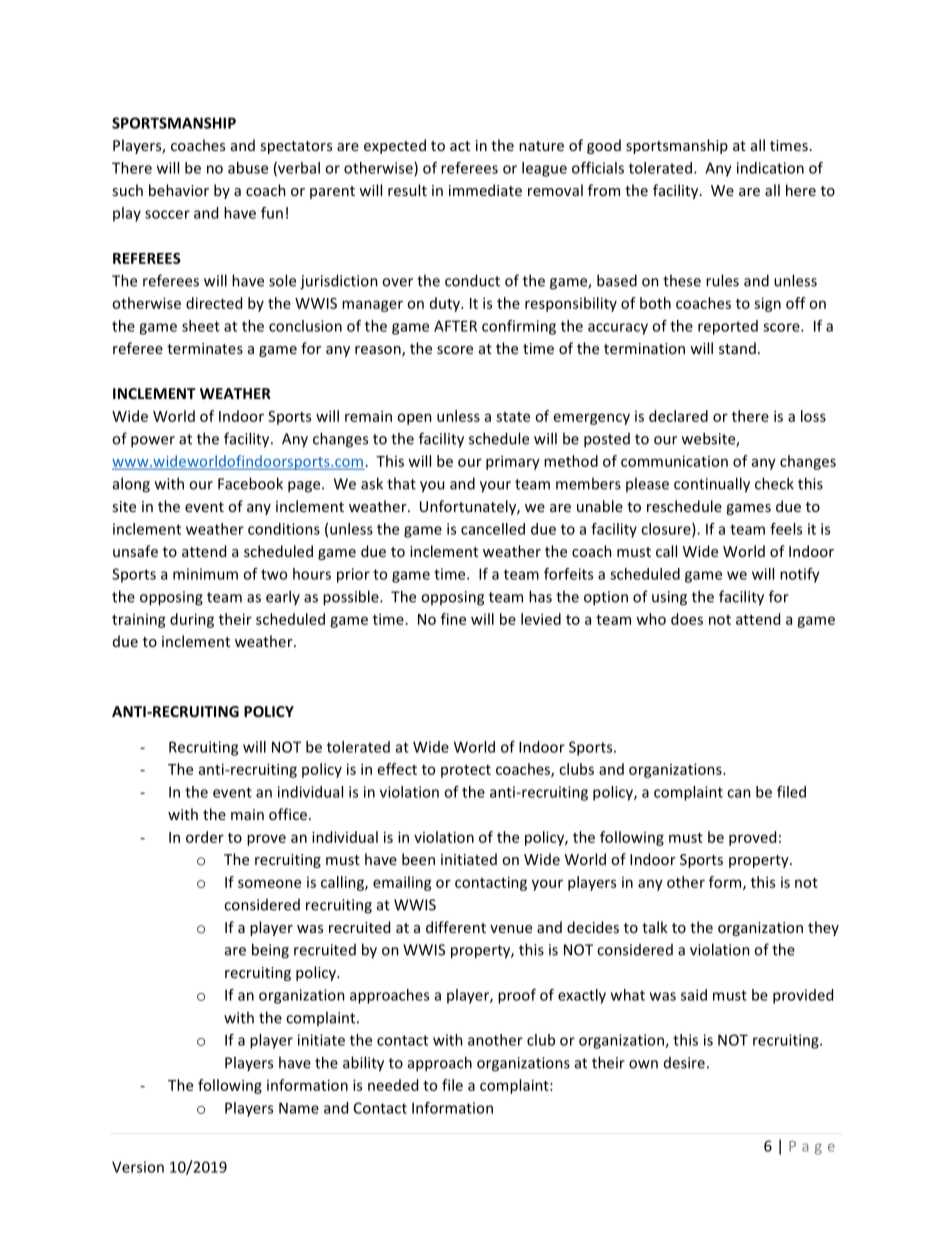  What do you see at coordinates (205, 837) in the page?
I see `order` at bounding box center [205, 837].
